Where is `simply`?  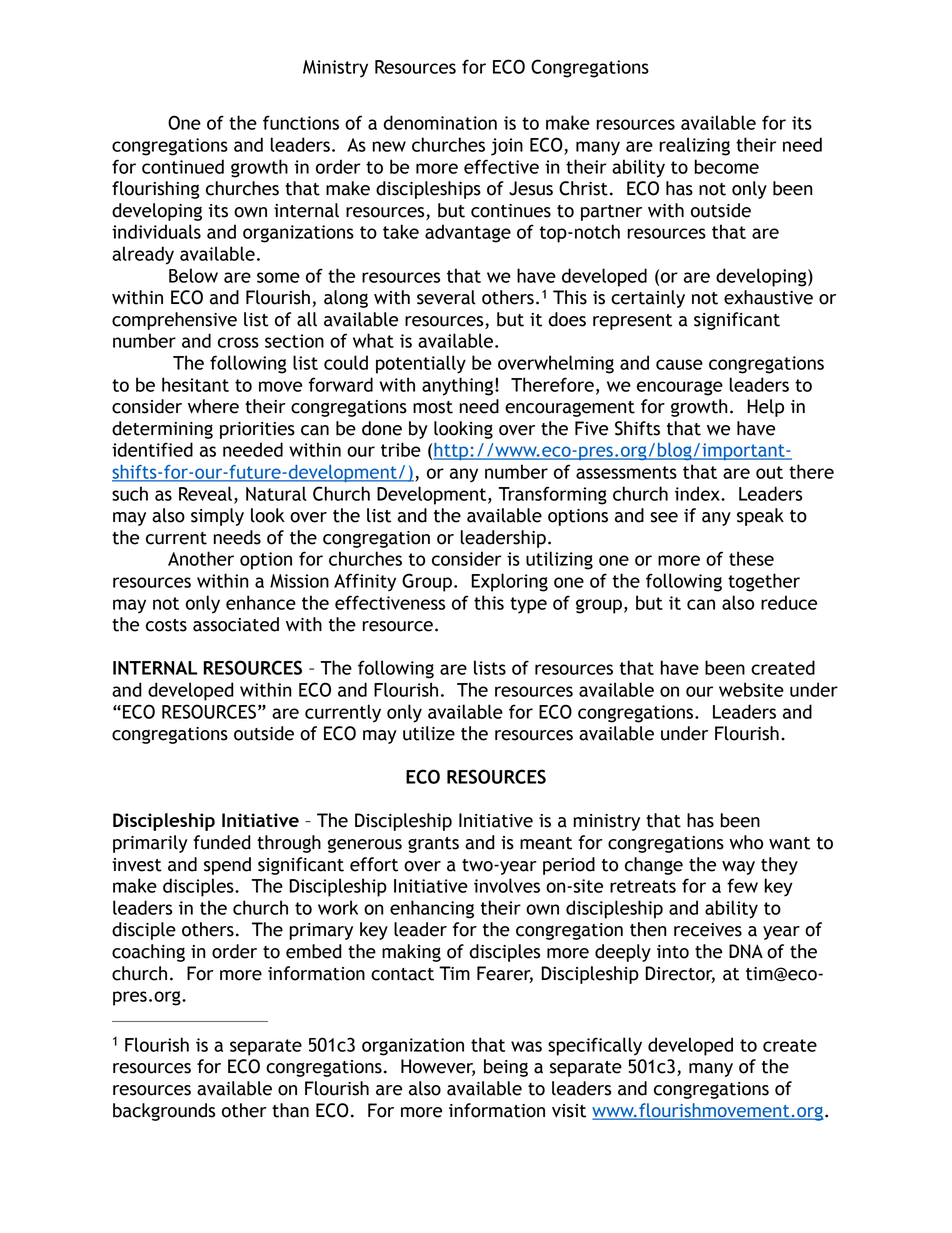
simply is located at coordinates (217, 517).
